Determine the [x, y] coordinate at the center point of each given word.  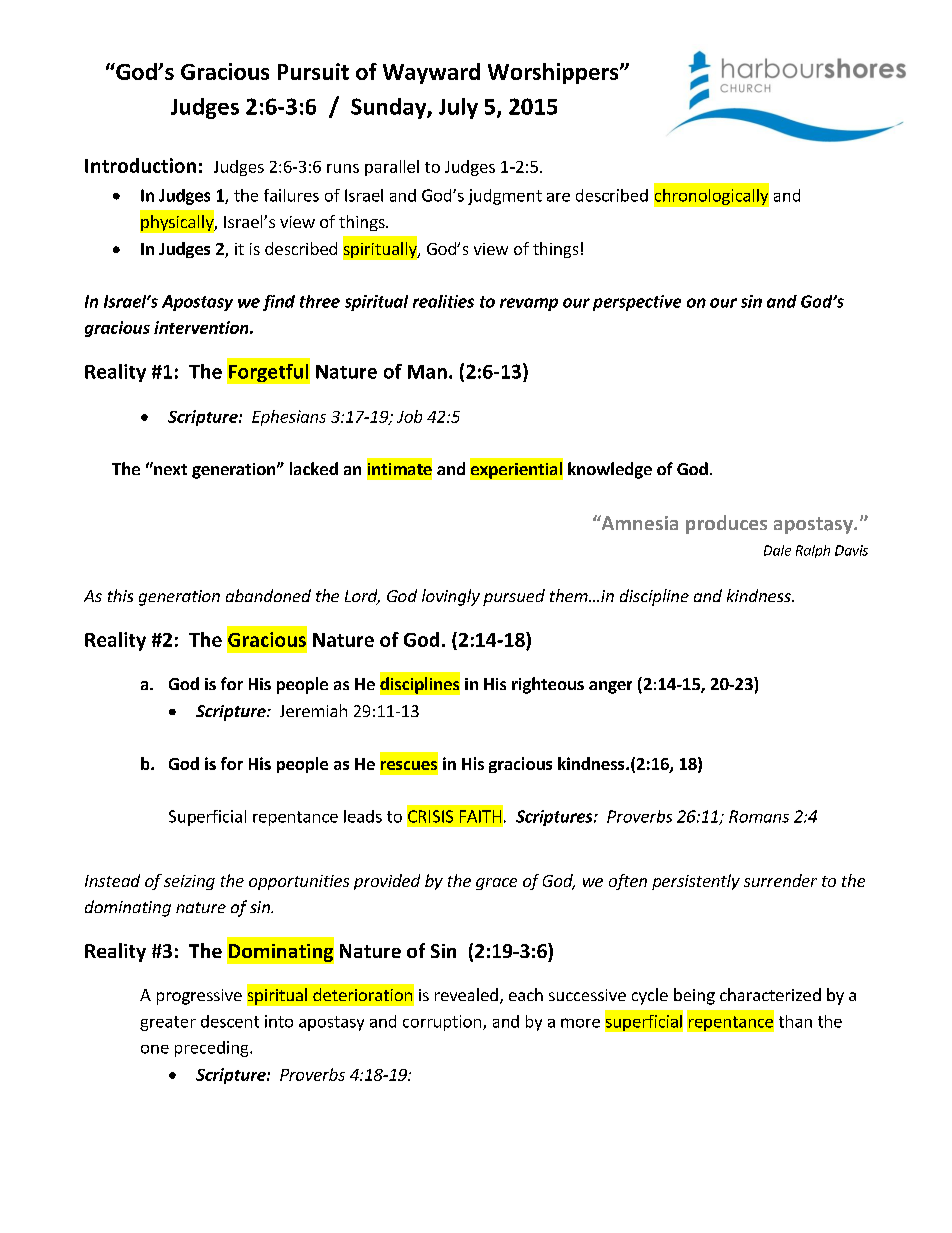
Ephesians [289, 418]
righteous [548, 685]
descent [230, 1021]
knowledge [610, 470]
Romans [759, 816]
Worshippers [554, 73]
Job [409, 416]
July [458, 108]
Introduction [140, 165]
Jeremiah [313, 710]
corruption [442, 1023]
